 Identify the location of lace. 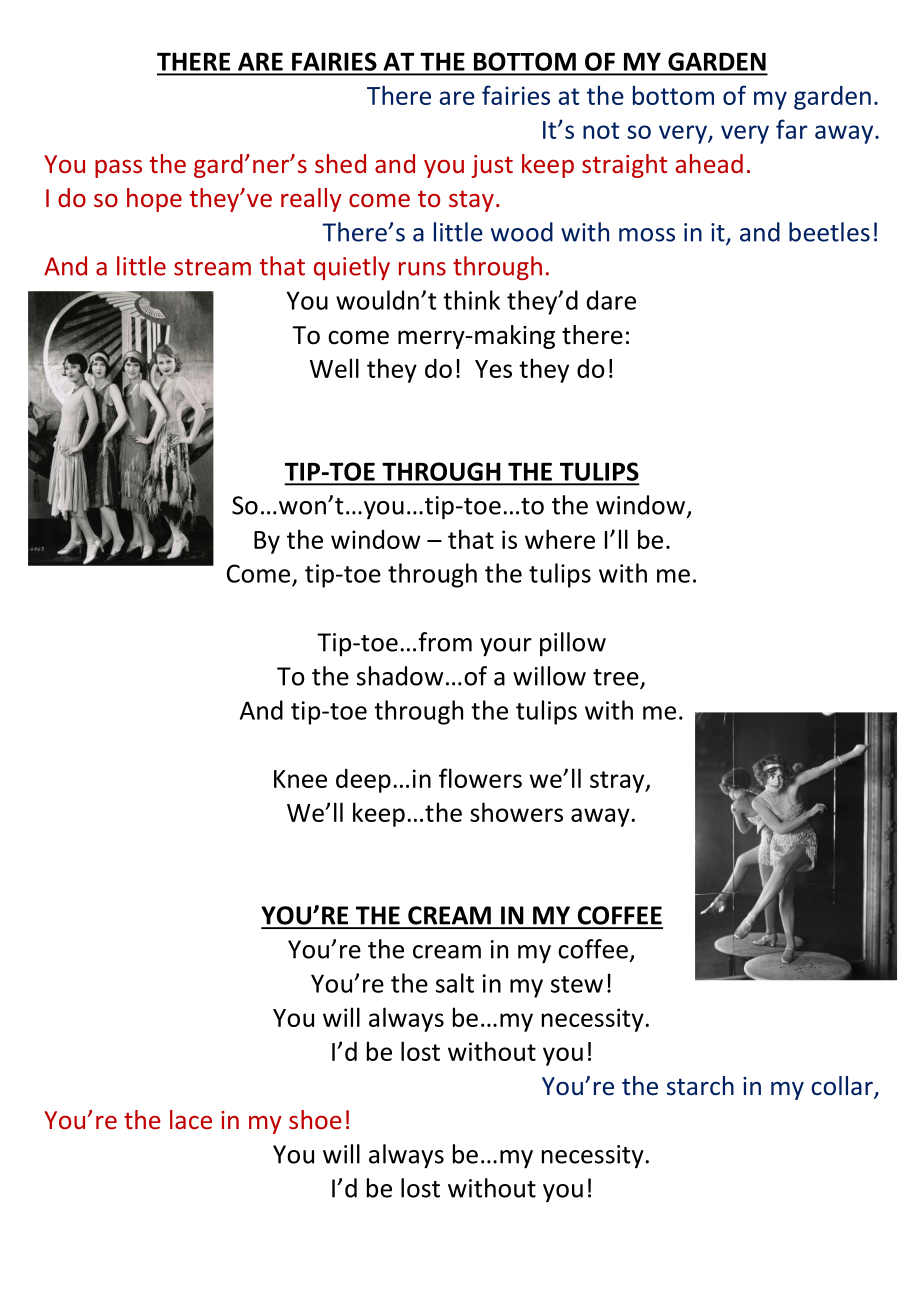
(191, 1119).
